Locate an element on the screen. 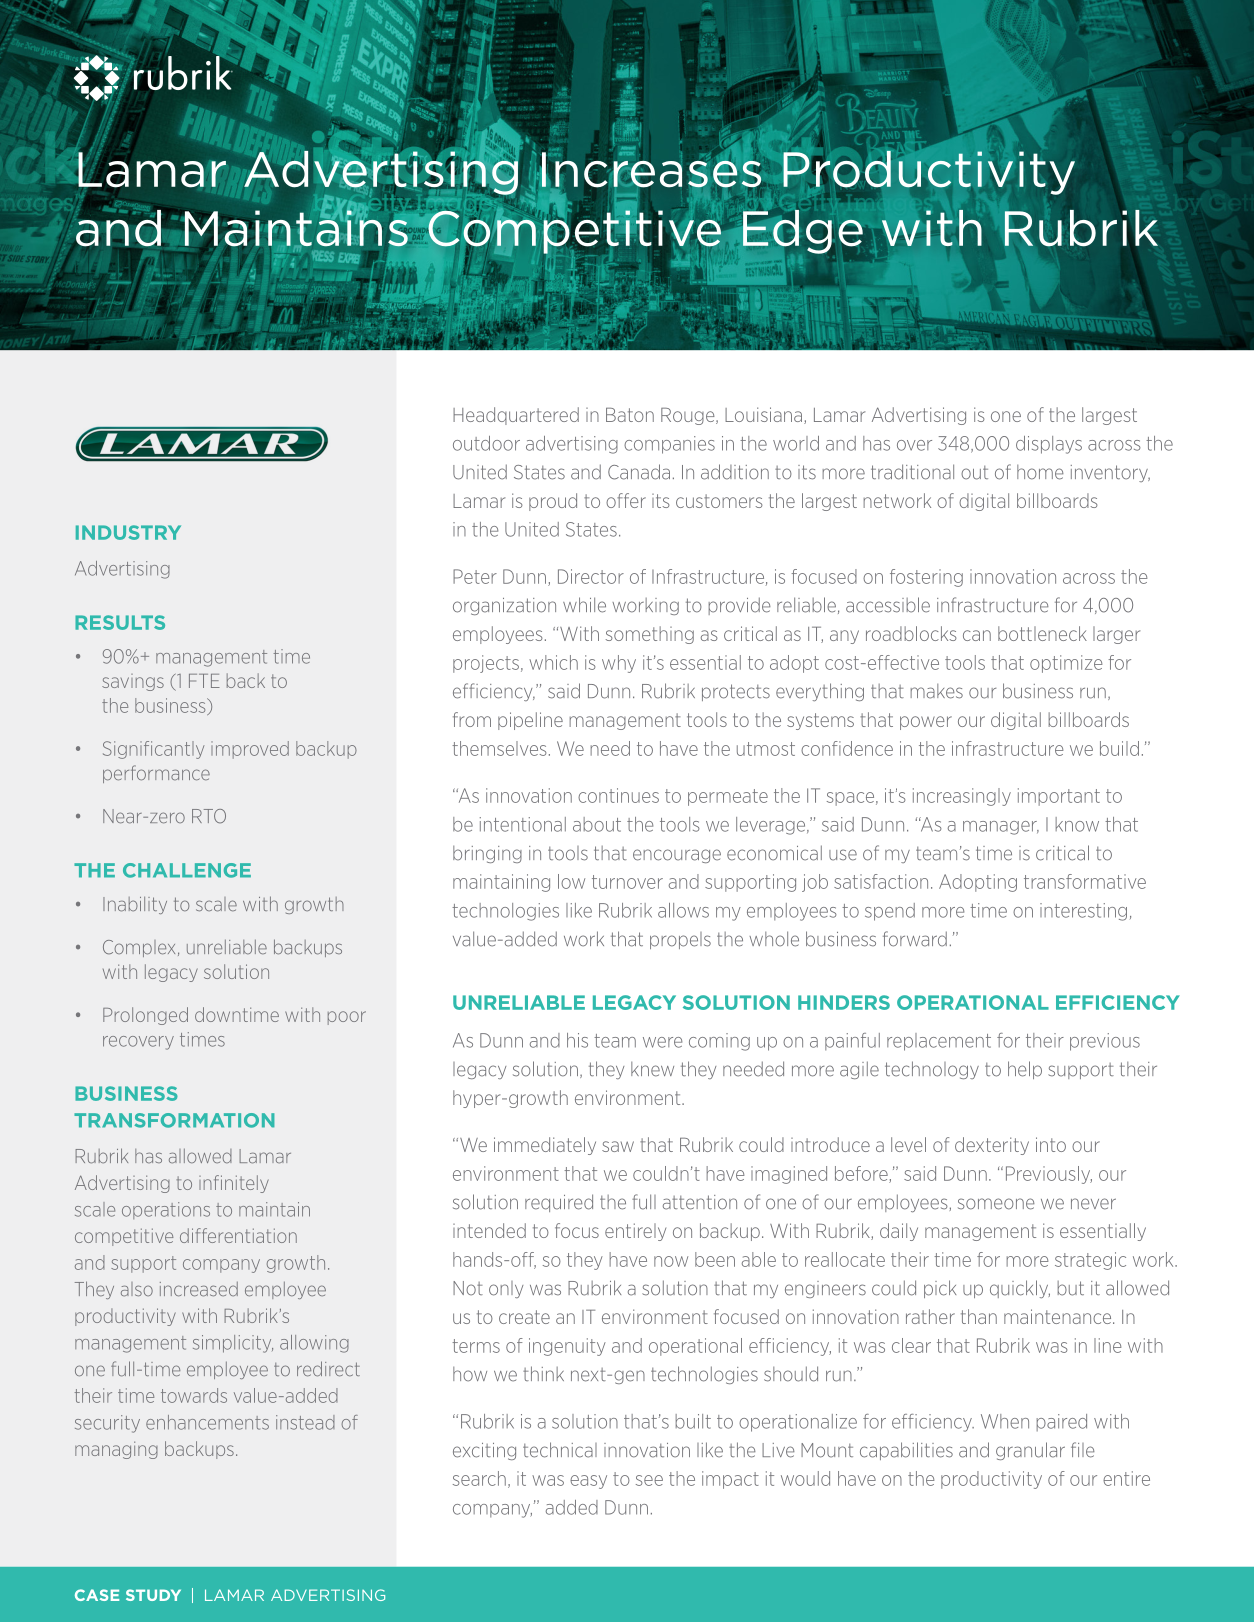 Image resolution: width=1254 pixels, height=1622 pixels. interesting is located at coordinates (1083, 912).
